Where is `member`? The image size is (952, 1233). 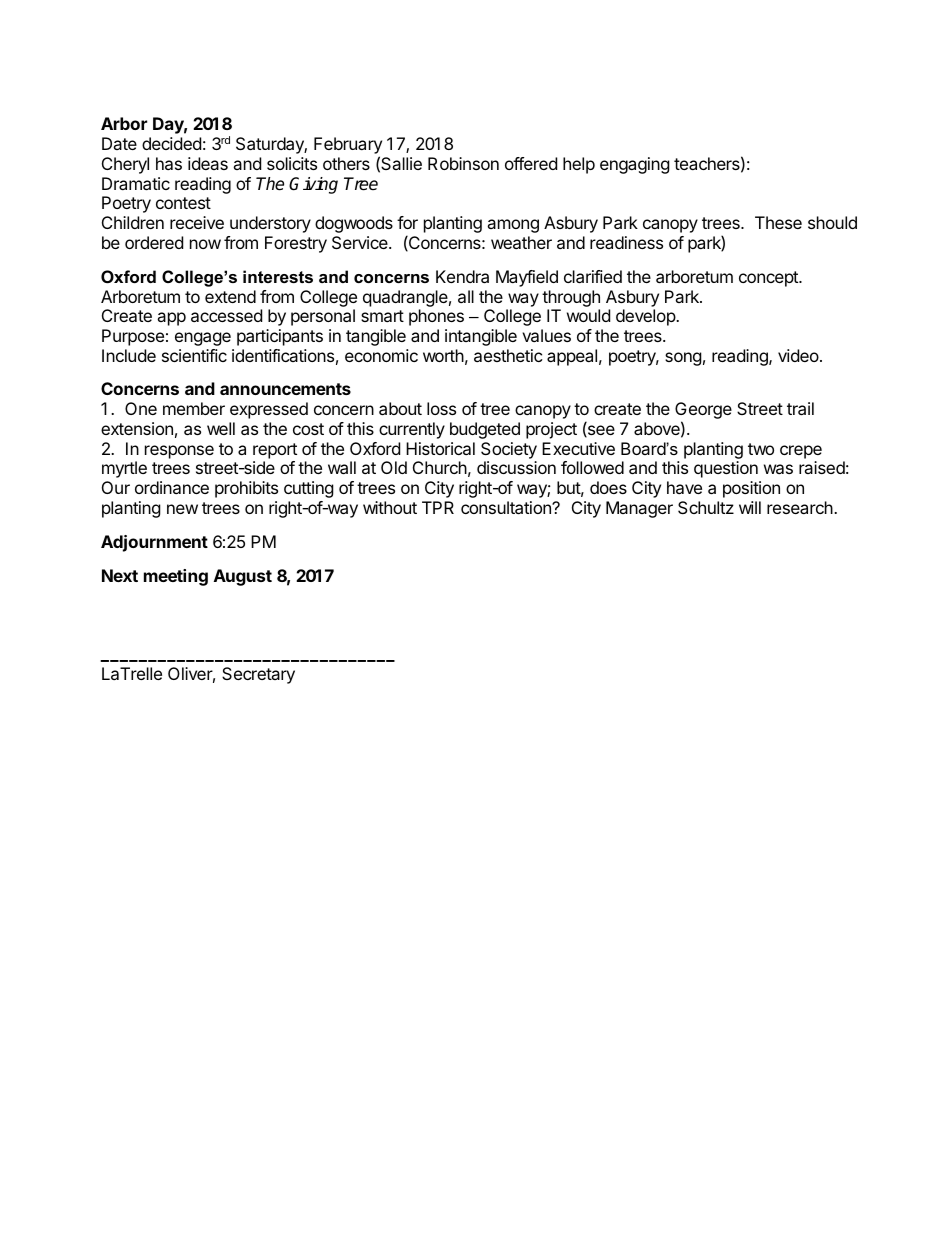 member is located at coordinates (194, 408).
